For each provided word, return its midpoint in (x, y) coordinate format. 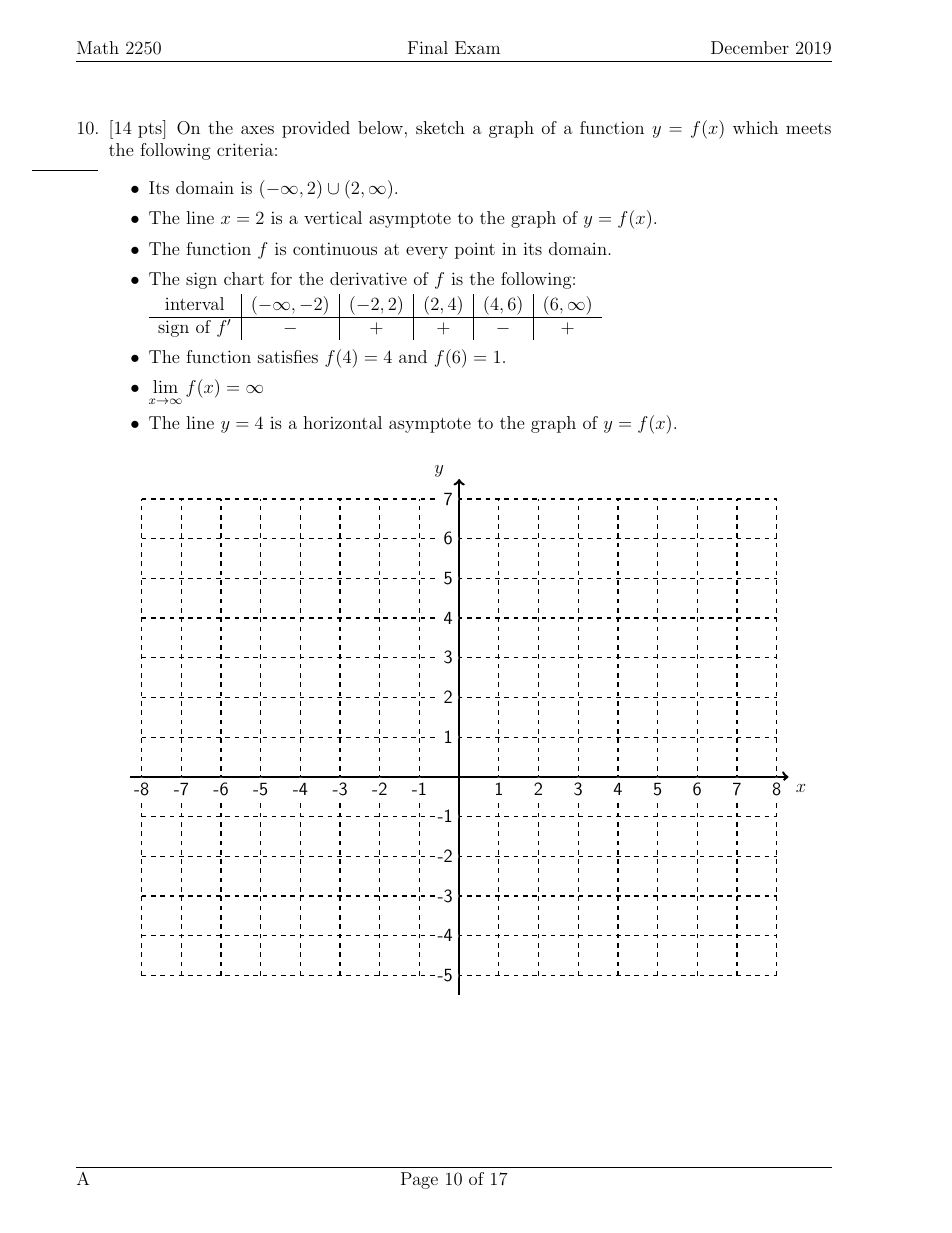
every (427, 252)
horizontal (342, 422)
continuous (335, 248)
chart (244, 278)
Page (419, 1180)
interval (194, 303)
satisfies (288, 356)
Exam (477, 47)
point (475, 251)
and (413, 356)
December (750, 47)
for (281, 278)
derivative (368, 278)
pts (151, 129)
